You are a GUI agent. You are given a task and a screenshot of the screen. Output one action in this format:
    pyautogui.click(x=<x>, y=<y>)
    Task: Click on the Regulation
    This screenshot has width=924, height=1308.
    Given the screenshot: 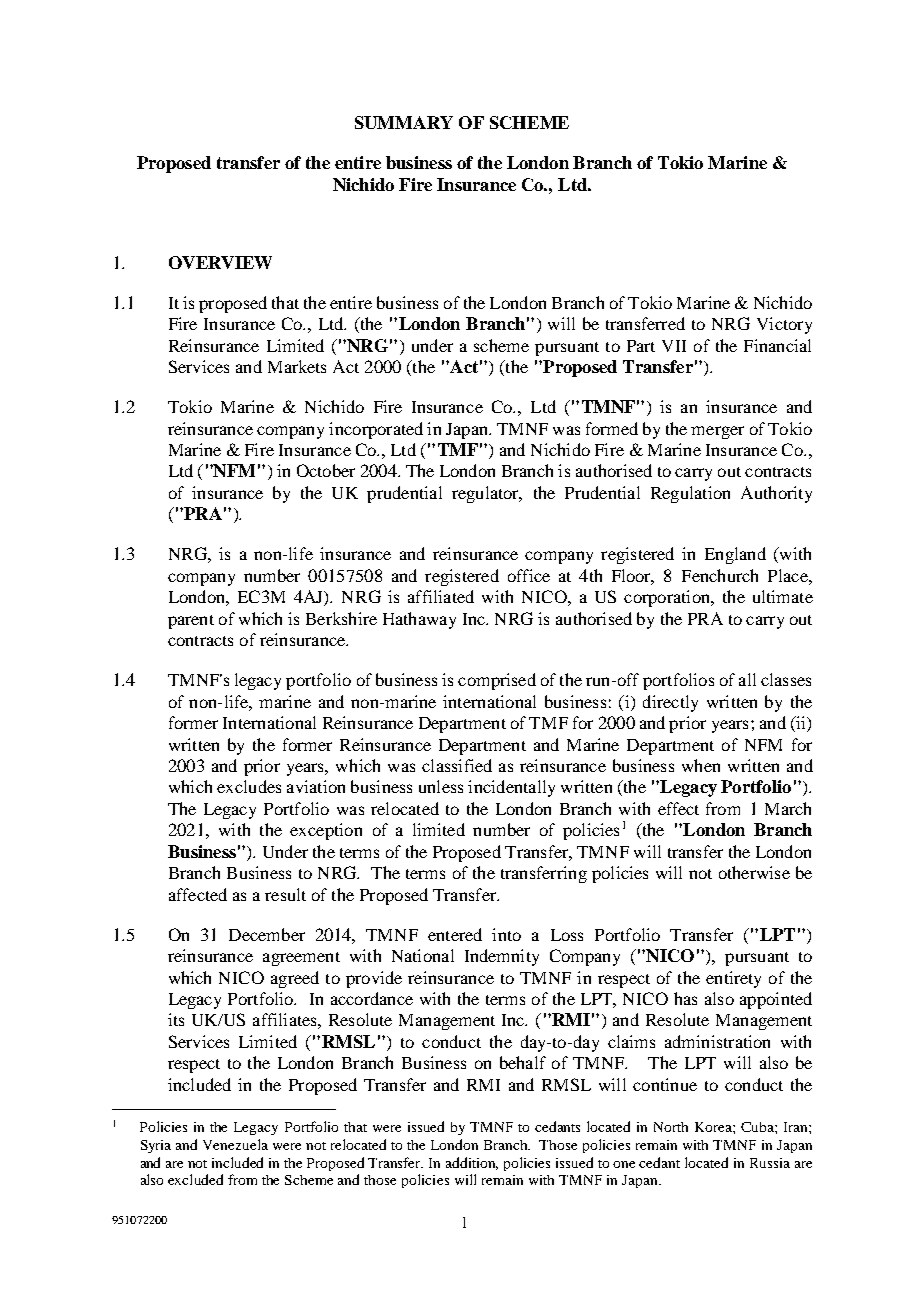 What is the action you would take?
    pyautogui.click(x=690, y=494)
